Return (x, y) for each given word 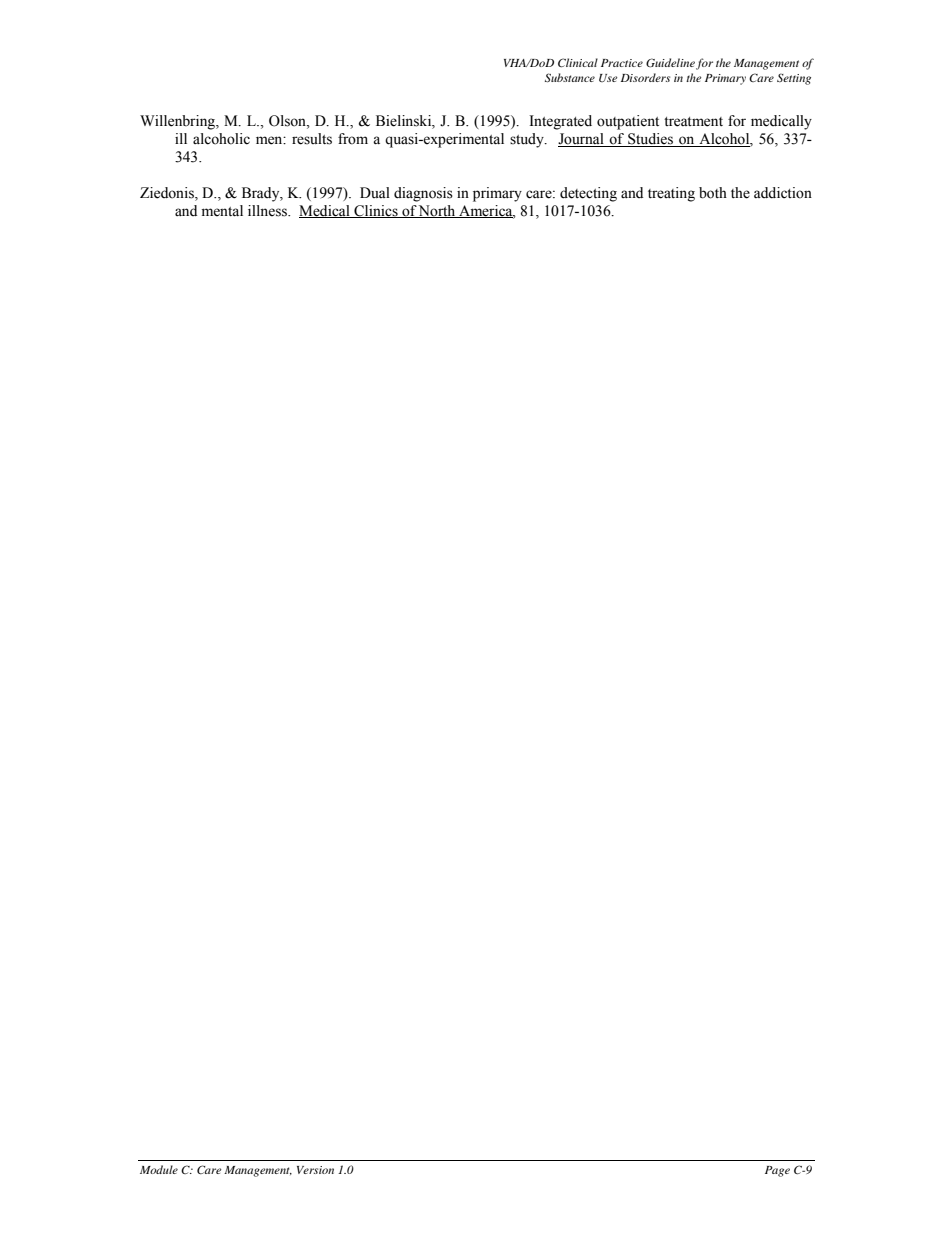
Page (777, 1171)
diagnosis (423, 194)
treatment (693, 122)
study (528, 140)
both (713, 193)
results (312, 139)
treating (671, 194)
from (353, 139)
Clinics (376, 211)
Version (315, 1170)
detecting (588, 194)
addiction (783, 193)
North (437, 211)
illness (268, 211)
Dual (375, 192)
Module (159, 1169)
